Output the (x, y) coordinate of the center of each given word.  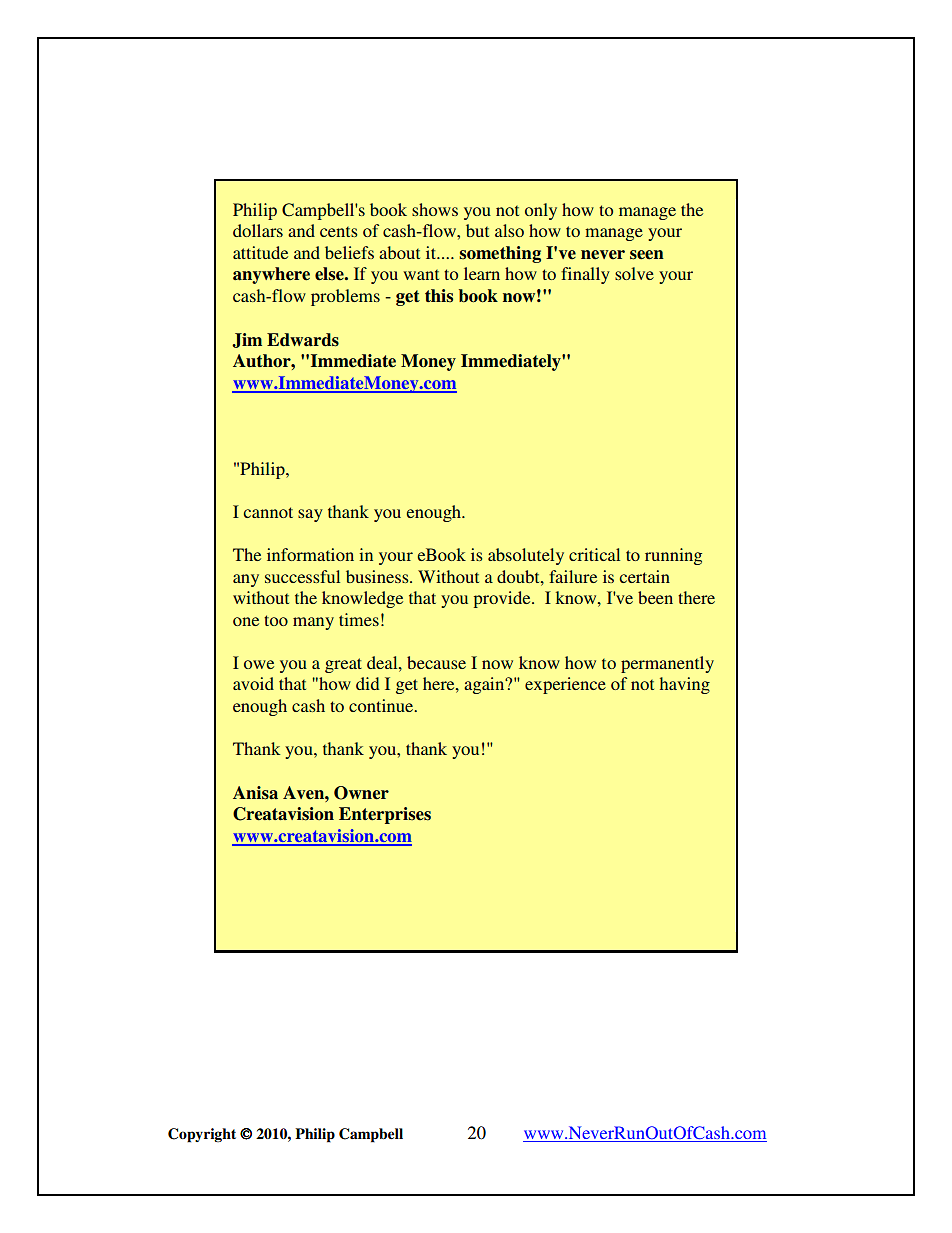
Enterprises (385, 815)
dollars (258, 230)
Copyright (202, 1135)
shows (435, 209)
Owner (361, 793)
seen (647, 255)
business (378, 576)
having (685, 685)
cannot (268, 512)
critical (594, 554)
